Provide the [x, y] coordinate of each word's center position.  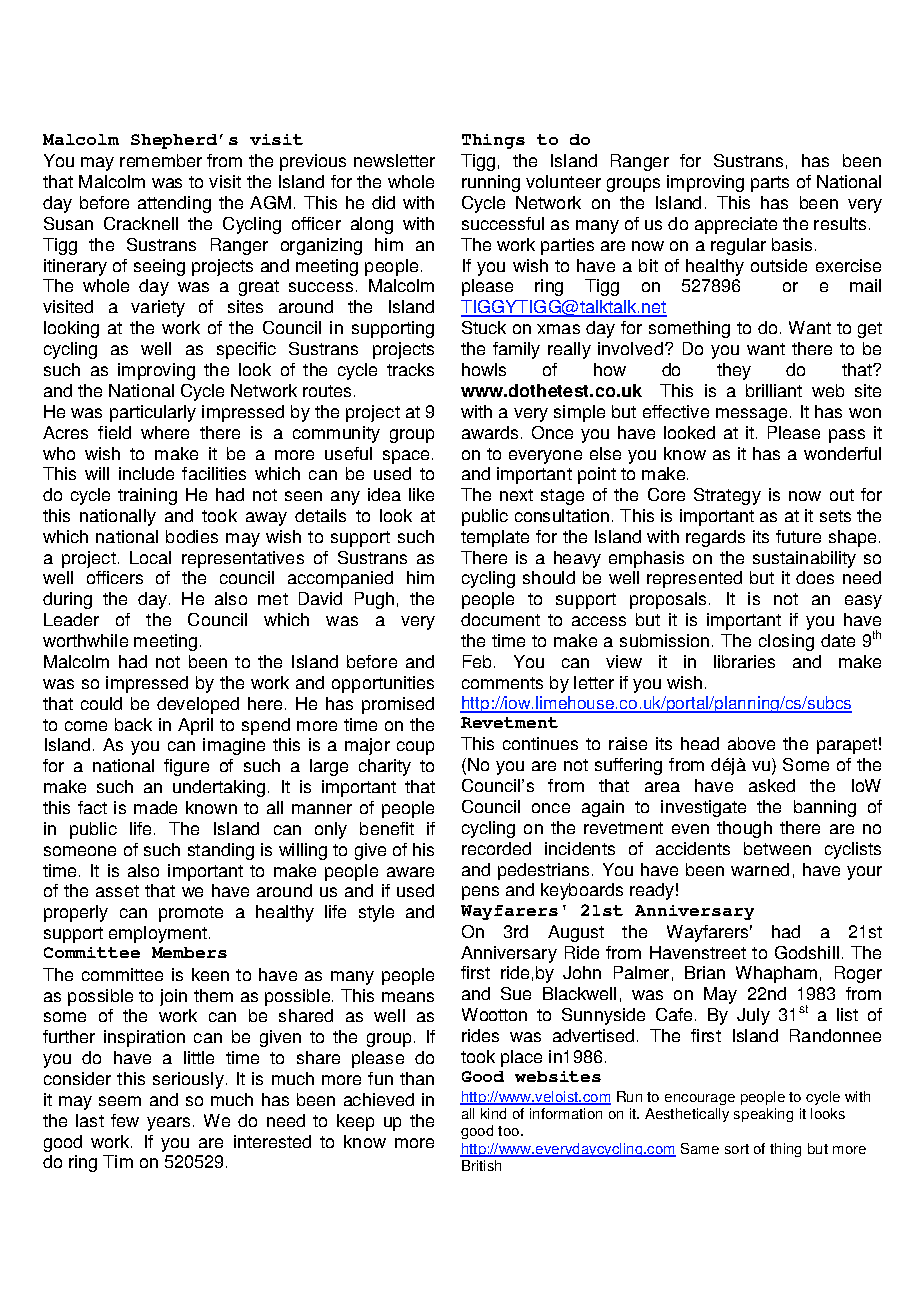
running [491, 183]
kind [493, 1113]
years [168, 1124]
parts [770, 184]
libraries [744, 661]
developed [198, 705]
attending [174, 204]
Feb [477, 661]
